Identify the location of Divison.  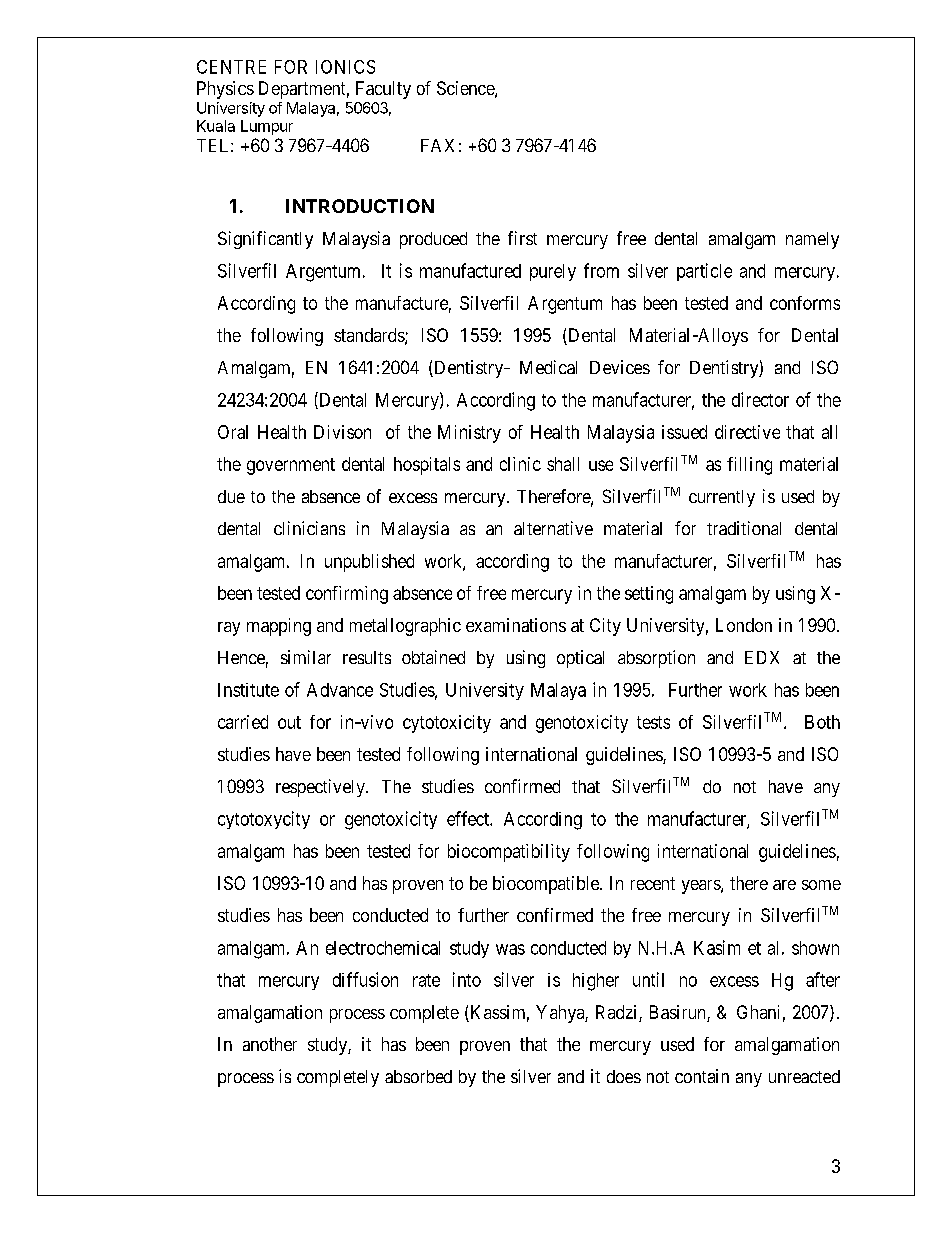
(342, 432).
